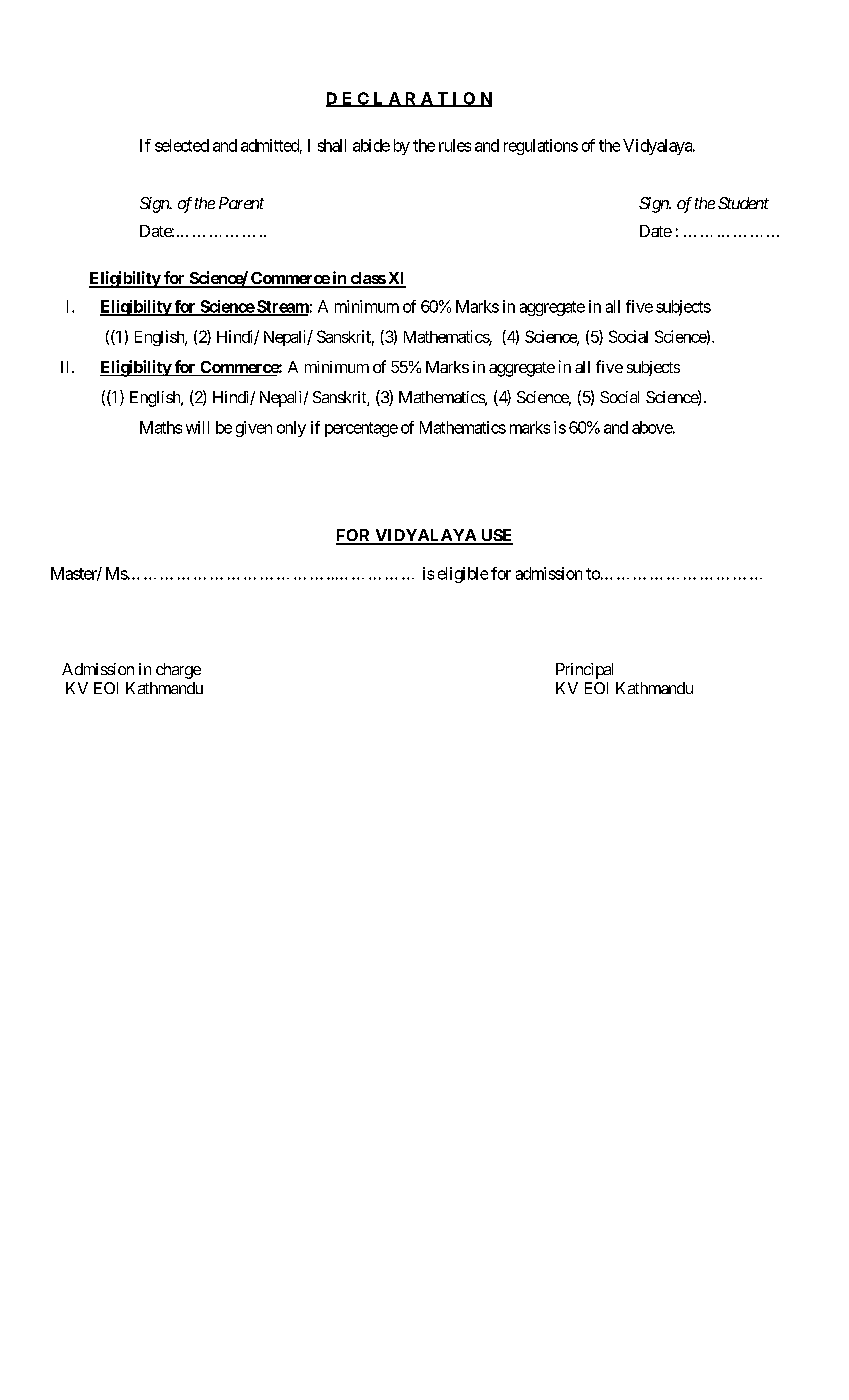  Describe the element at coordinates (254, 429) in the screenshot. I see `given` at that location.
